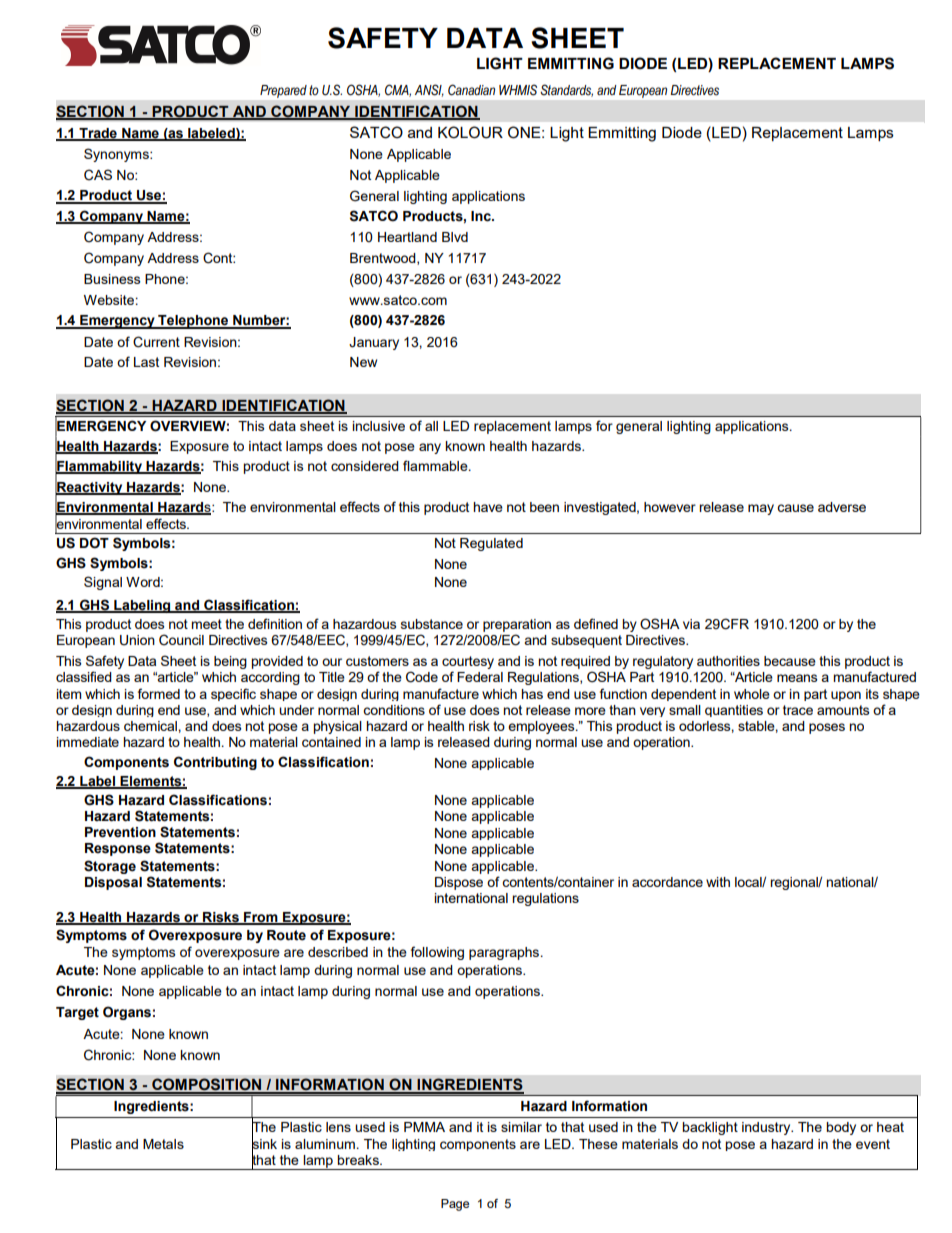 The image size is (952, 1233). I want to click on Metals, so click(163, 1144).
